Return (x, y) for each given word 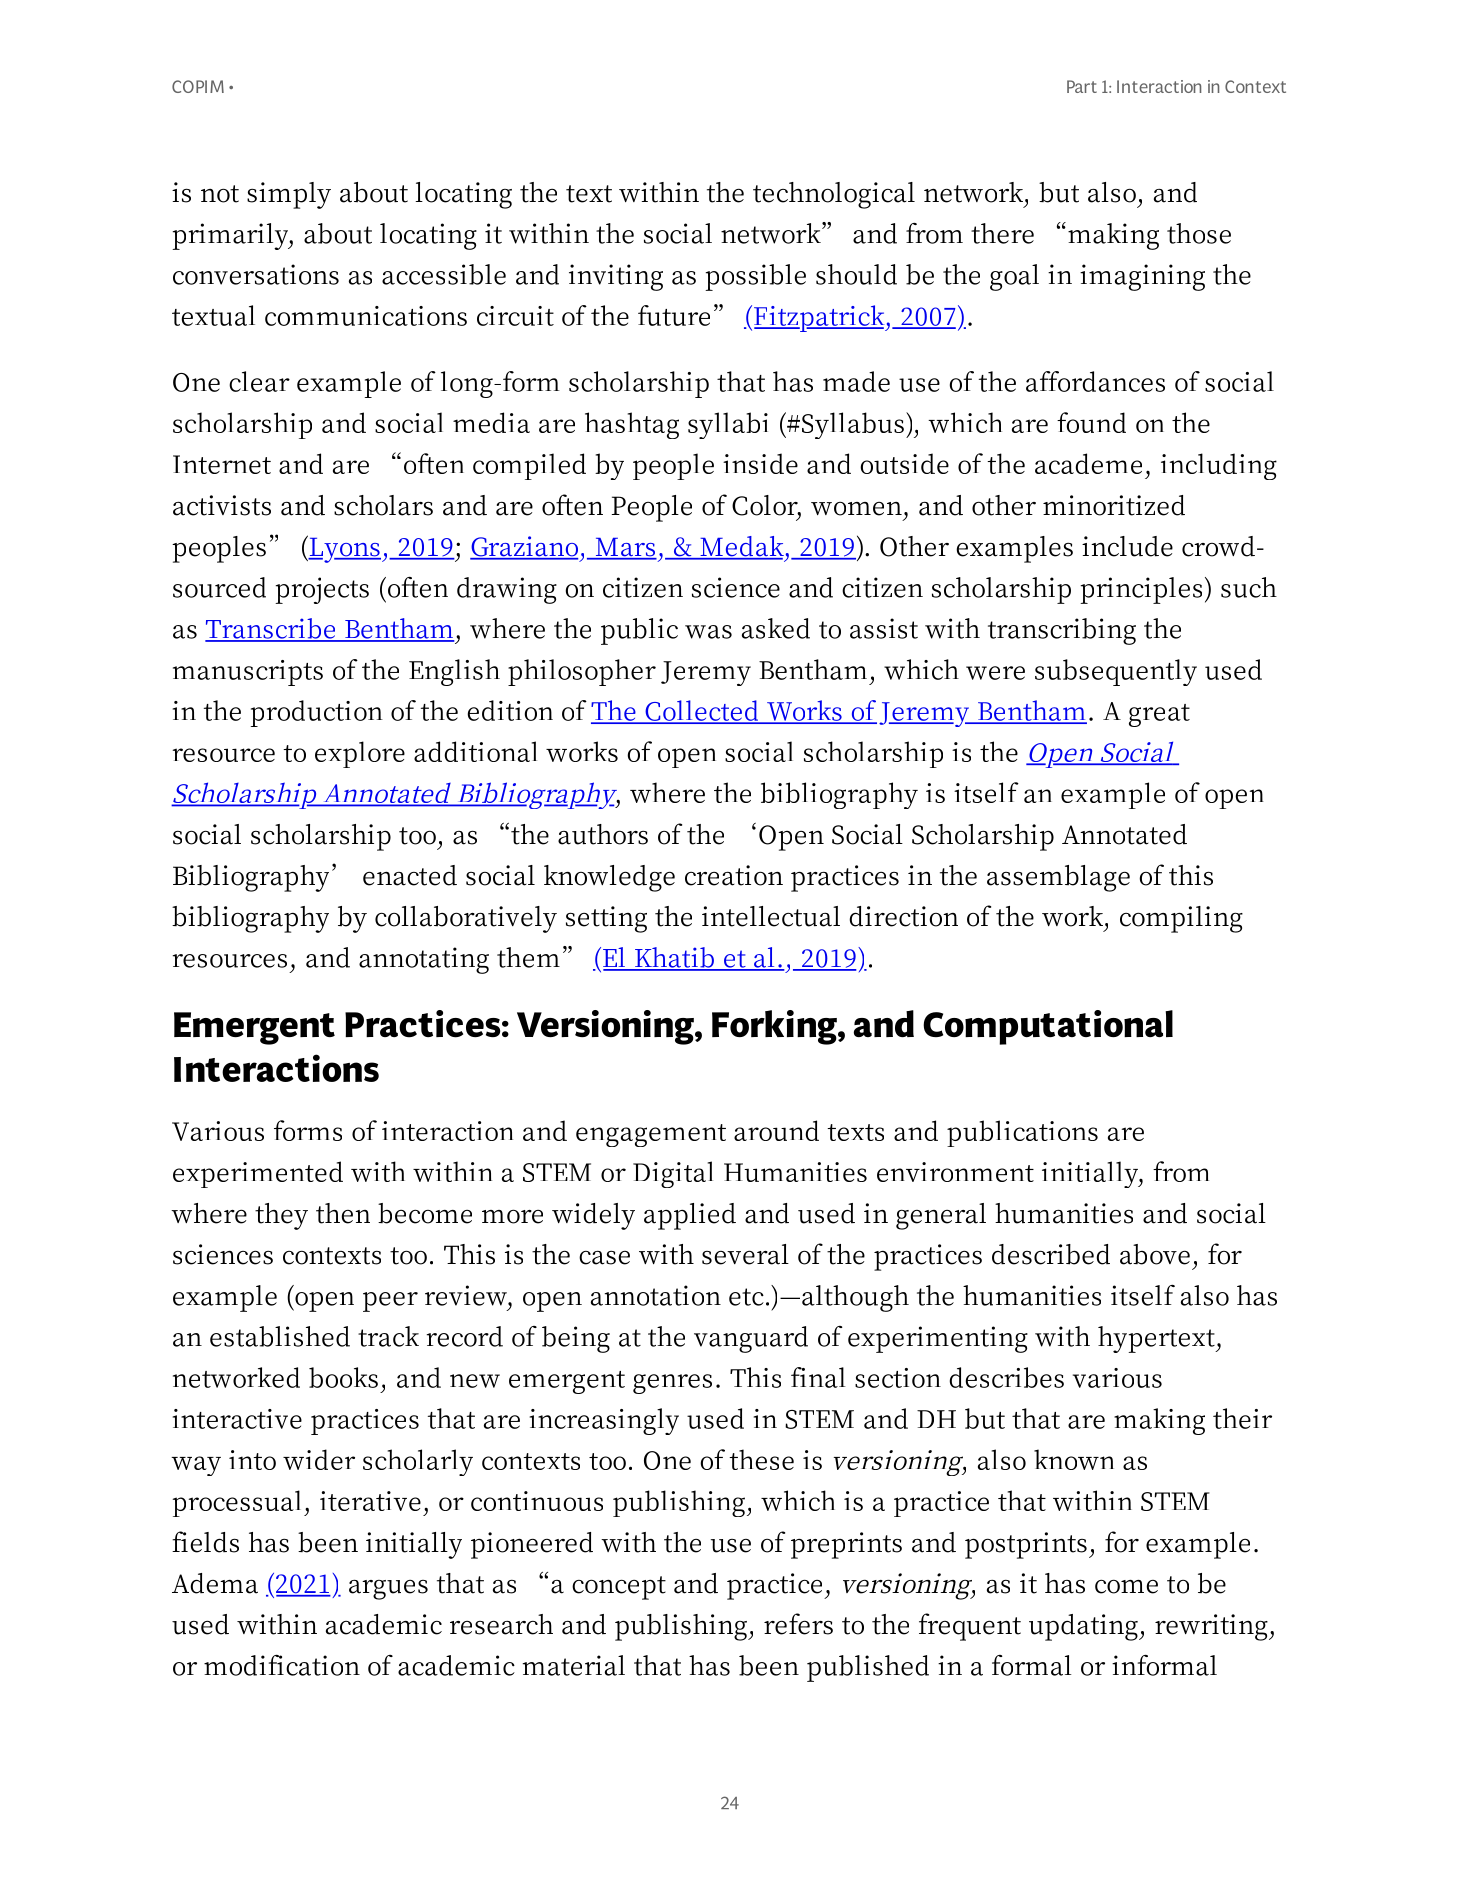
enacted (410, 875)
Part (1082, 86)
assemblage (1058, 878)
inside (760, 463)
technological (834, 195)
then (343, 1213)
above (1155, 1254)
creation (734, 875)
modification (282, 1665)
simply (289, 195)
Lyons (344, 549)
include (1127, 546)
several (745, 1254)
